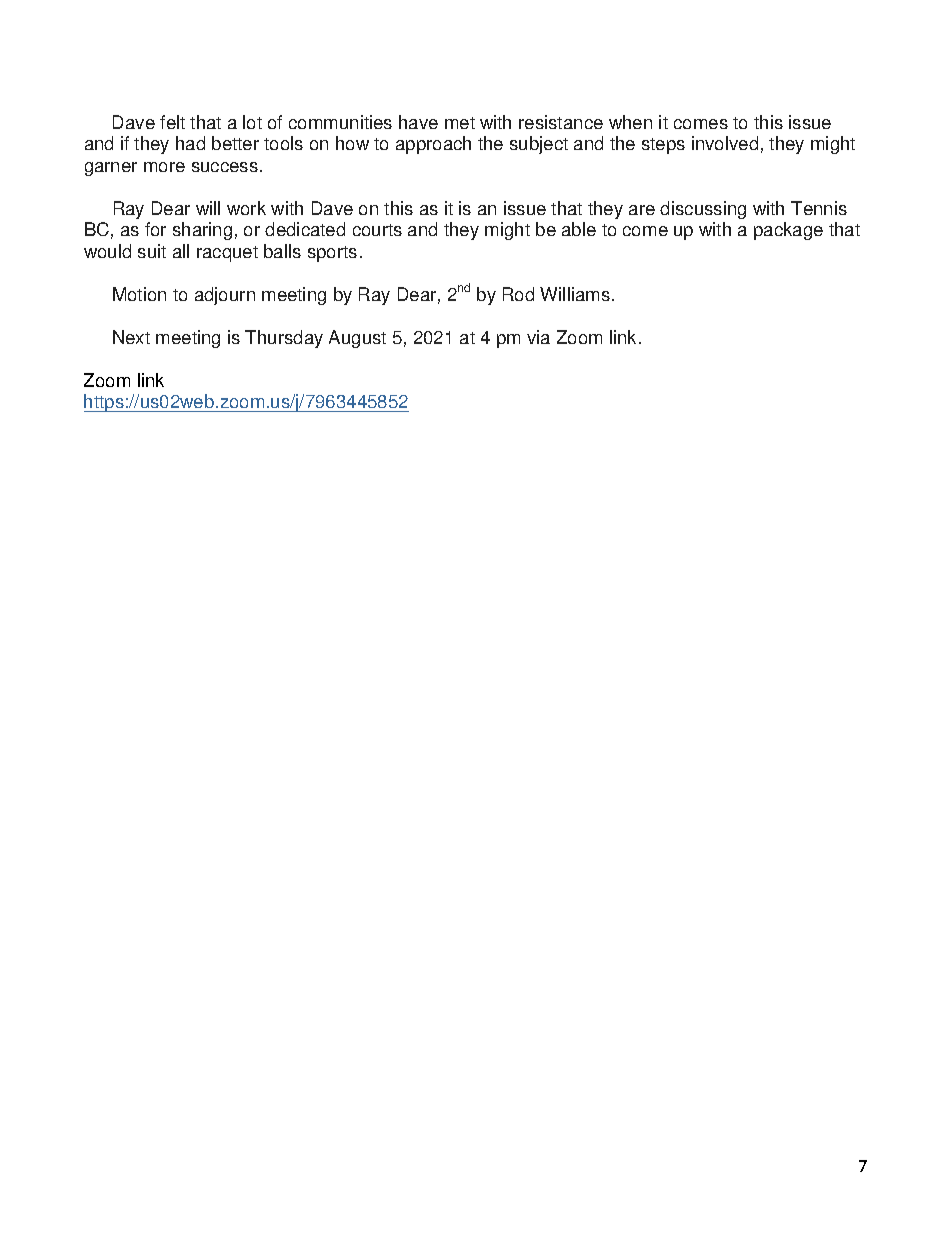 This screenshot has height=1233, width=952. What do you see at coordinates (788, 231) in the screenshot?
I see `package` at bounding box center [788, 231].
